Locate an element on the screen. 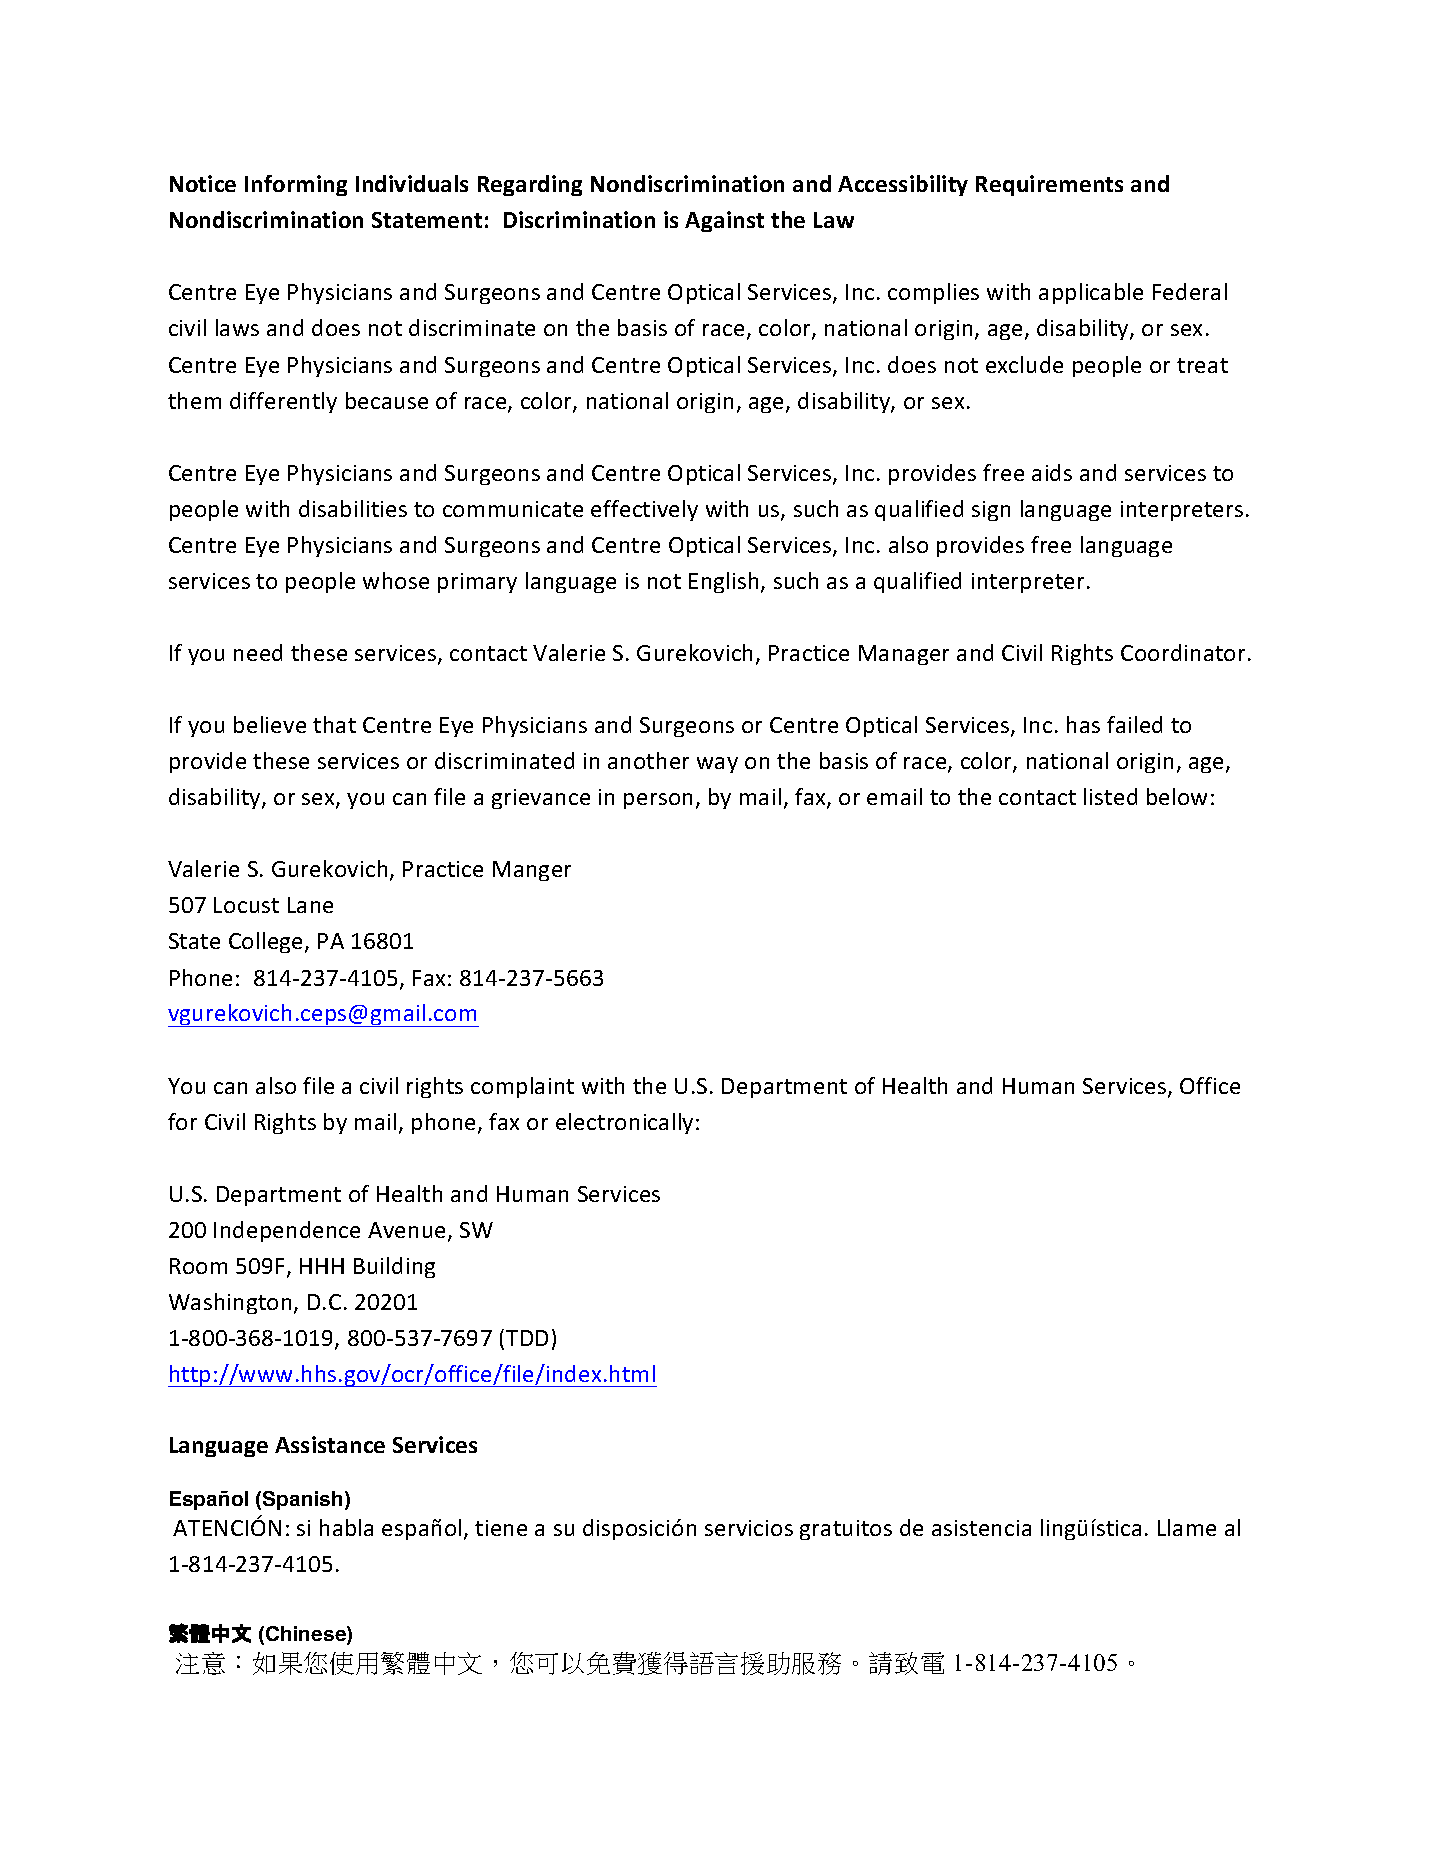 This screenshot has width=1429, height=1849. Requirements is located at coordinates (1049, 185).
